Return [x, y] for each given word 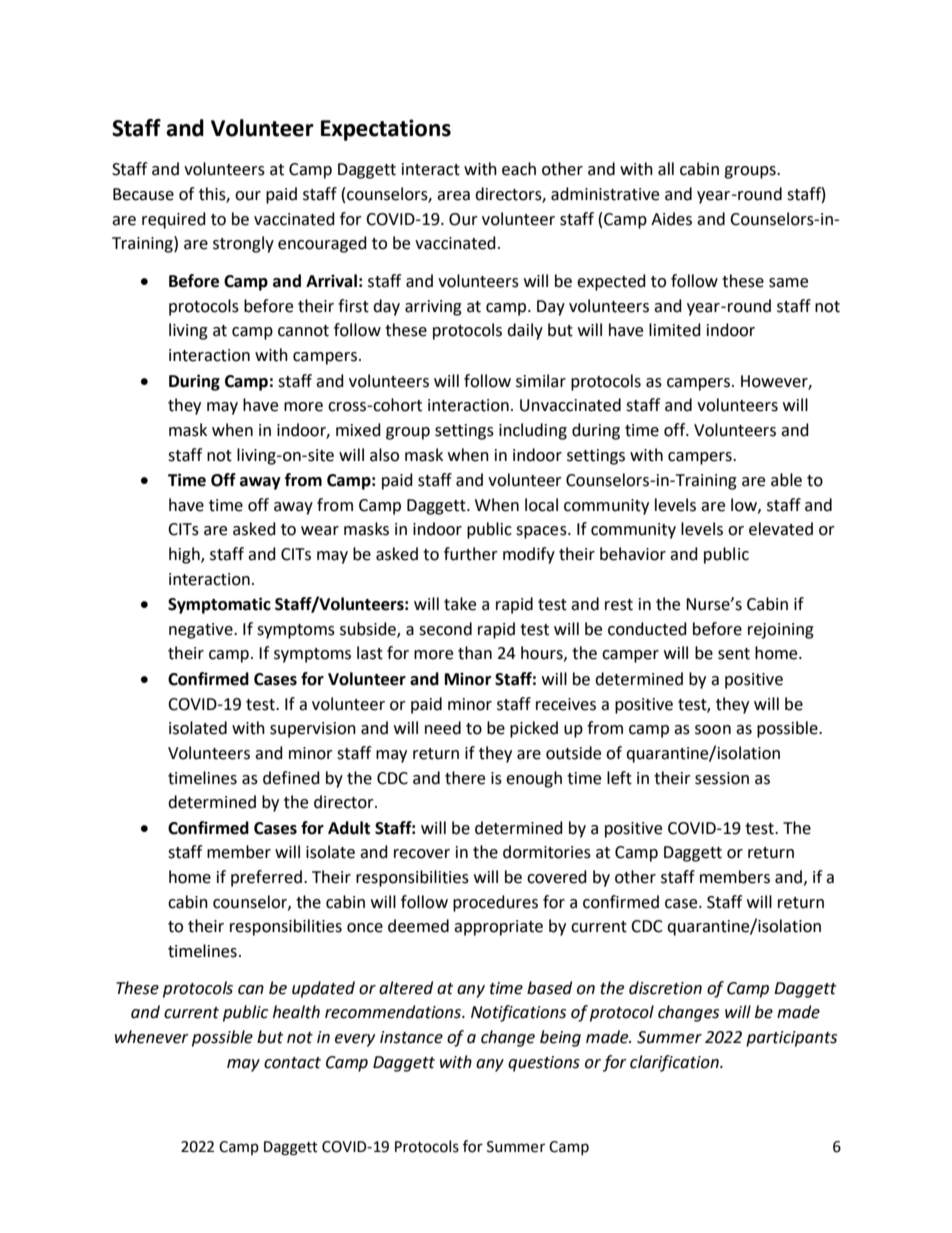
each [519, 169]
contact [292, 1063]
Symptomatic [219, 605]
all [666, 169]
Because [143, 194]
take [460, 604]
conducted [647, 629]
